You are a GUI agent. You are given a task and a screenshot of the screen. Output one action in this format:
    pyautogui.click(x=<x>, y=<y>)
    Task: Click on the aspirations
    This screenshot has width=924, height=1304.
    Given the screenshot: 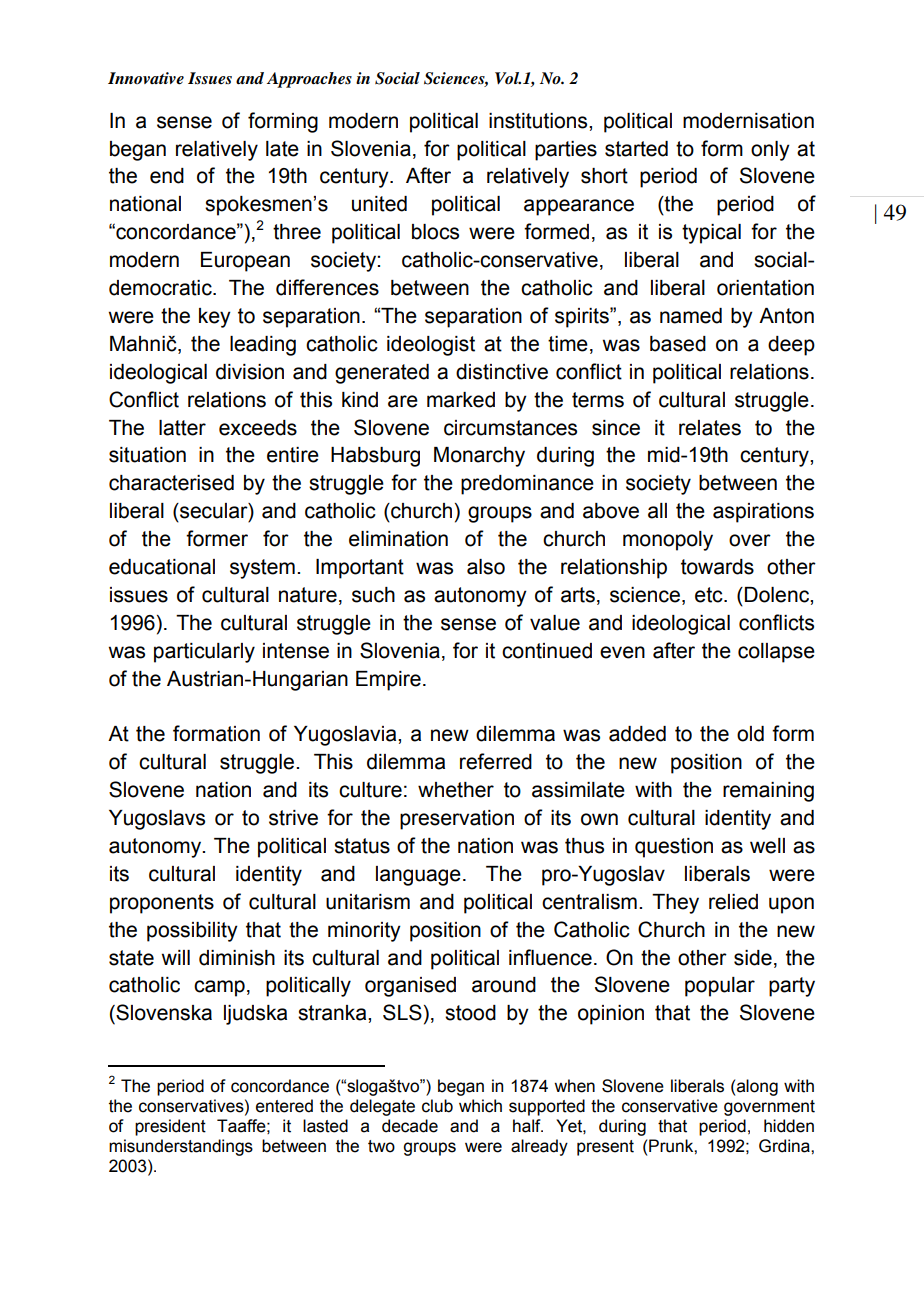 What is the action you would take?
    pyautogui.click(x=763, y=513)
